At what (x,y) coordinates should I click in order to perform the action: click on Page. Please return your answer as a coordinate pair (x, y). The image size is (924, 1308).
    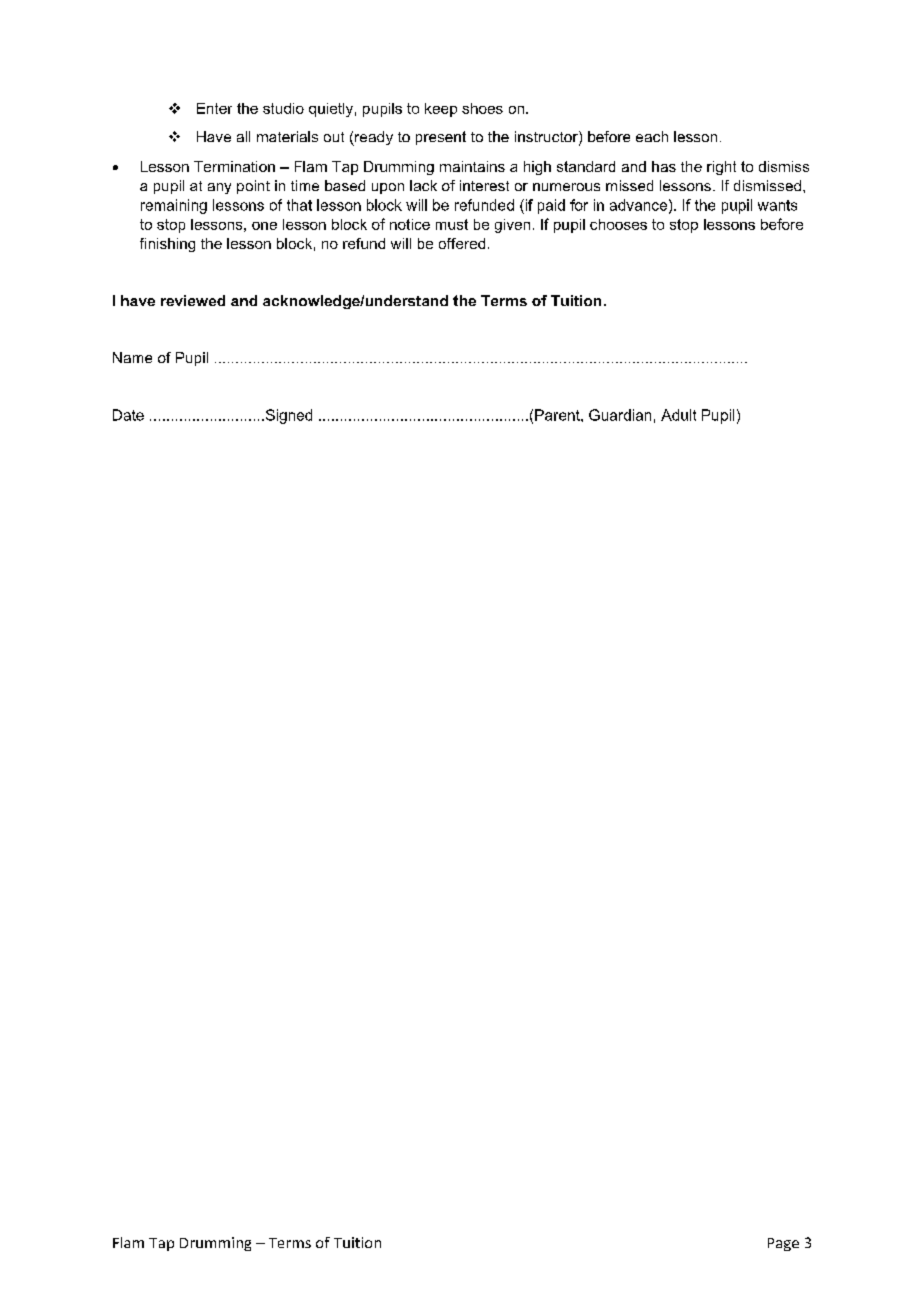
    Looking at the image, I should click on (783, 1244).
